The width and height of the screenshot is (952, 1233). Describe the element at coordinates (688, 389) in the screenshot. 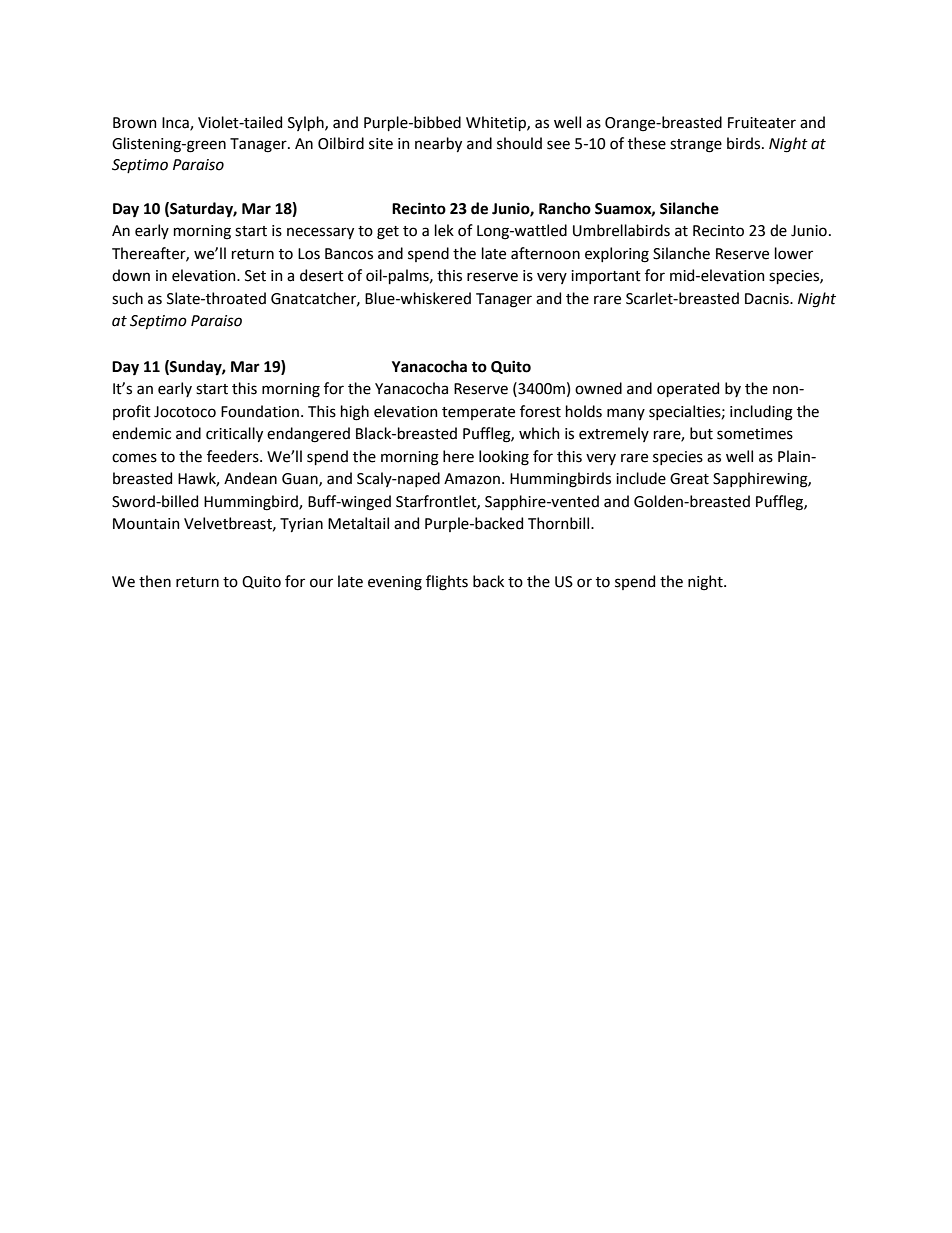

I see `operated` at that location.
